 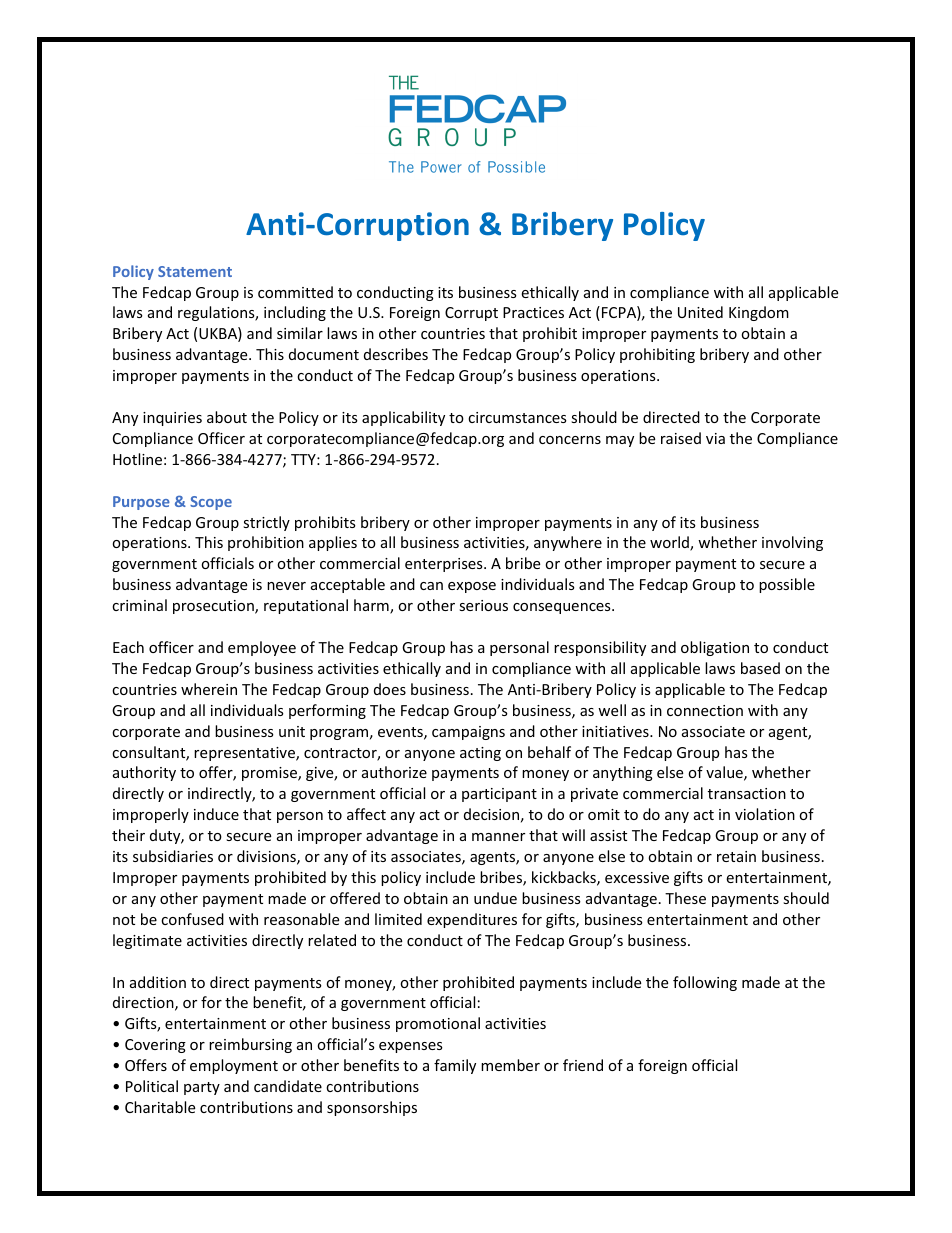 I want to click on connection, so click(x=705, y=710).
